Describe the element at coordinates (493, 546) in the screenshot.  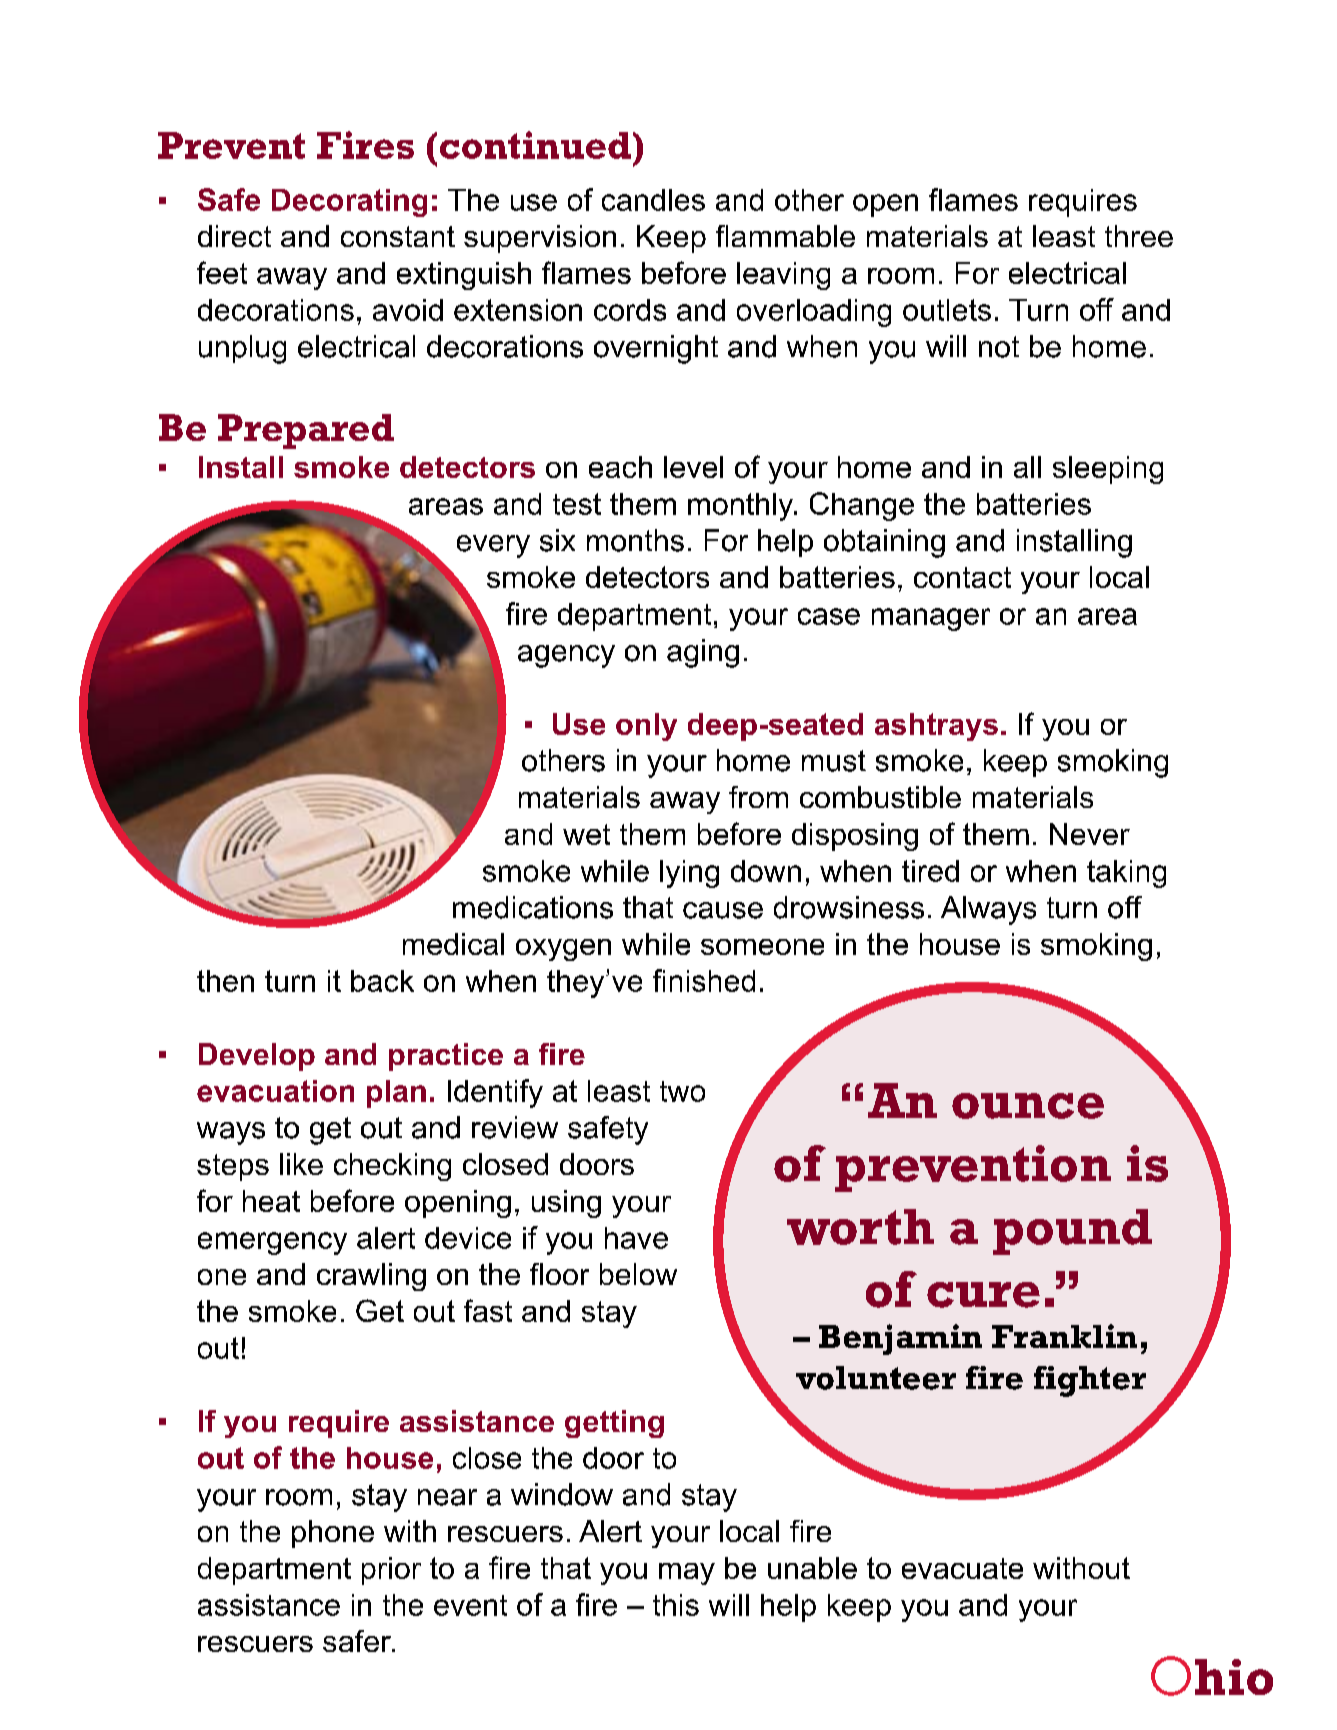
I see `every` at that location.
